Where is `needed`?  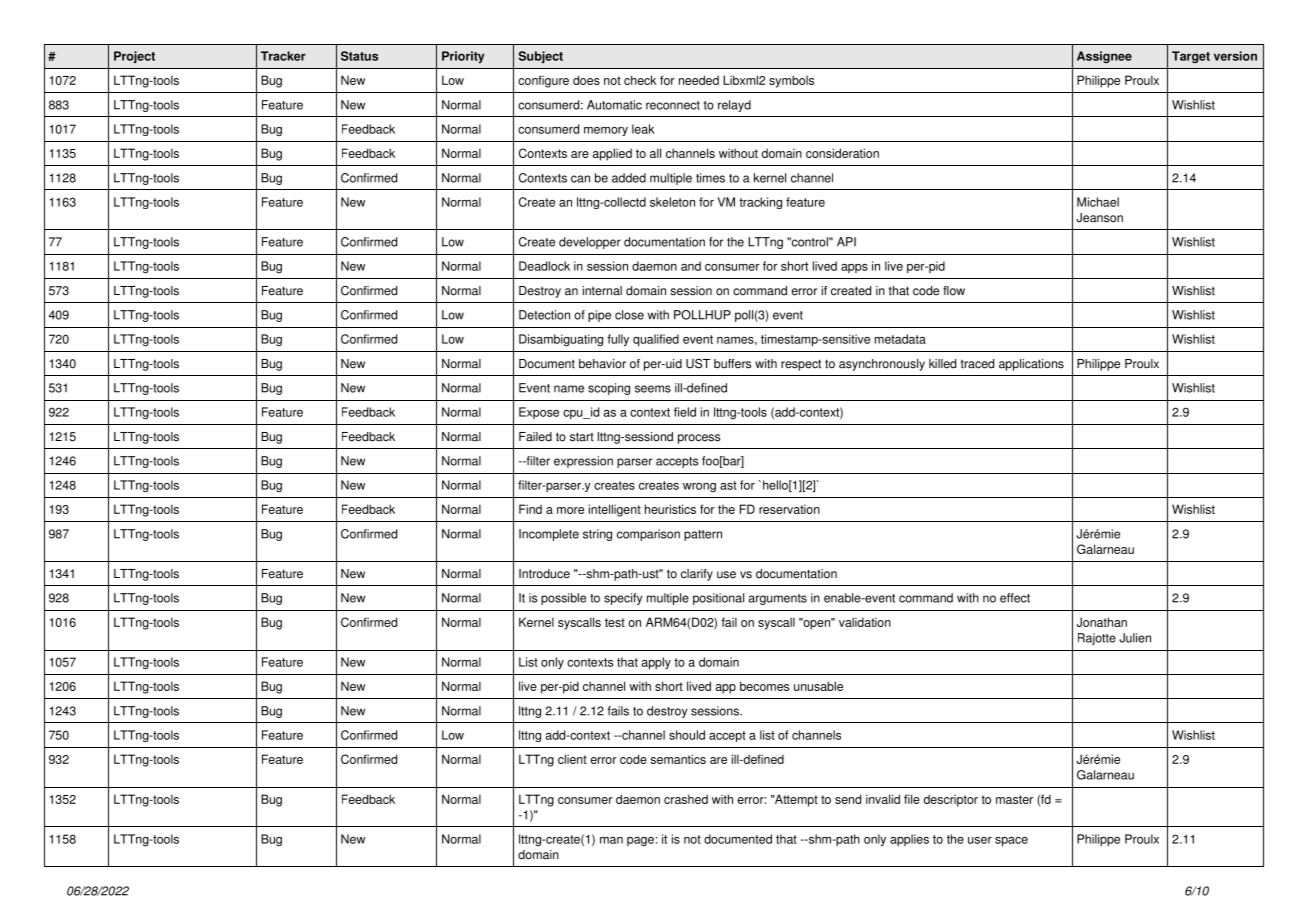 needed is located at coordinates (699, 80).
